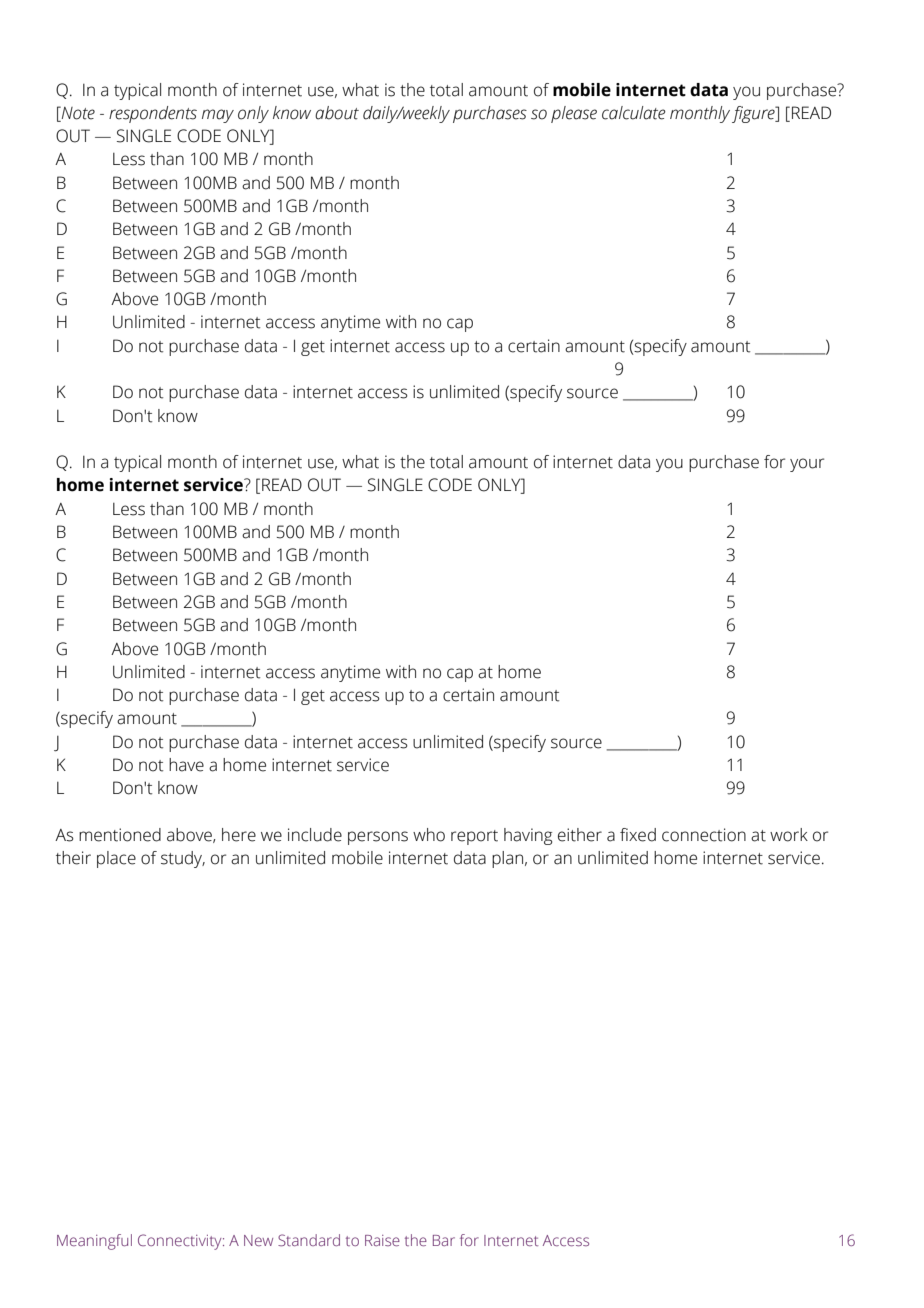 This document has height=1308, width=924. I want to click on your, so click(807, 465).
